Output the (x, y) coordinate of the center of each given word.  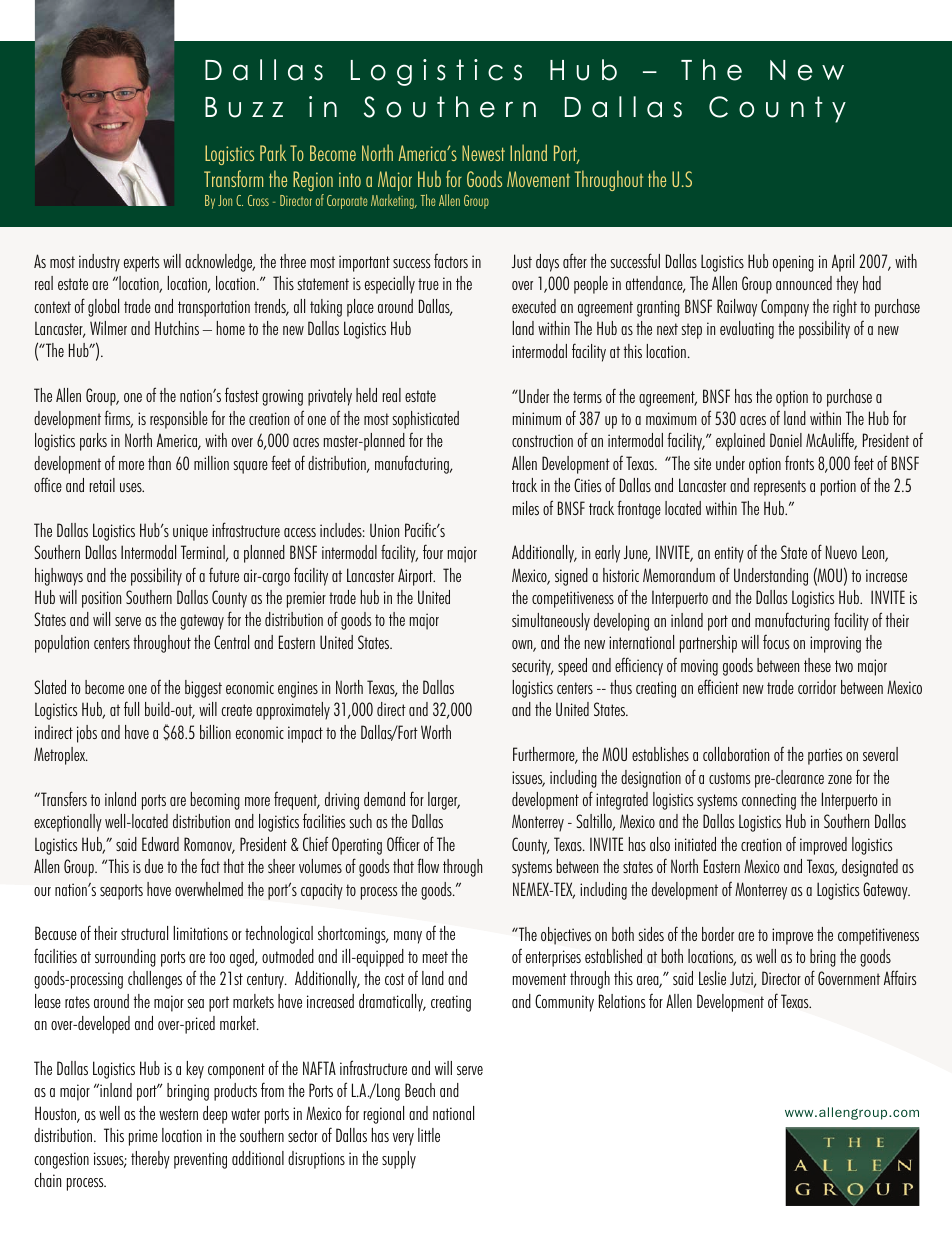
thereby (150, 1160)
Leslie (712, 978)
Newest (483, 153)
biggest (203, 689)
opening (793, 263)
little (429, 1135)
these (817, 665)
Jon (225, 200)
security (532, 667)
